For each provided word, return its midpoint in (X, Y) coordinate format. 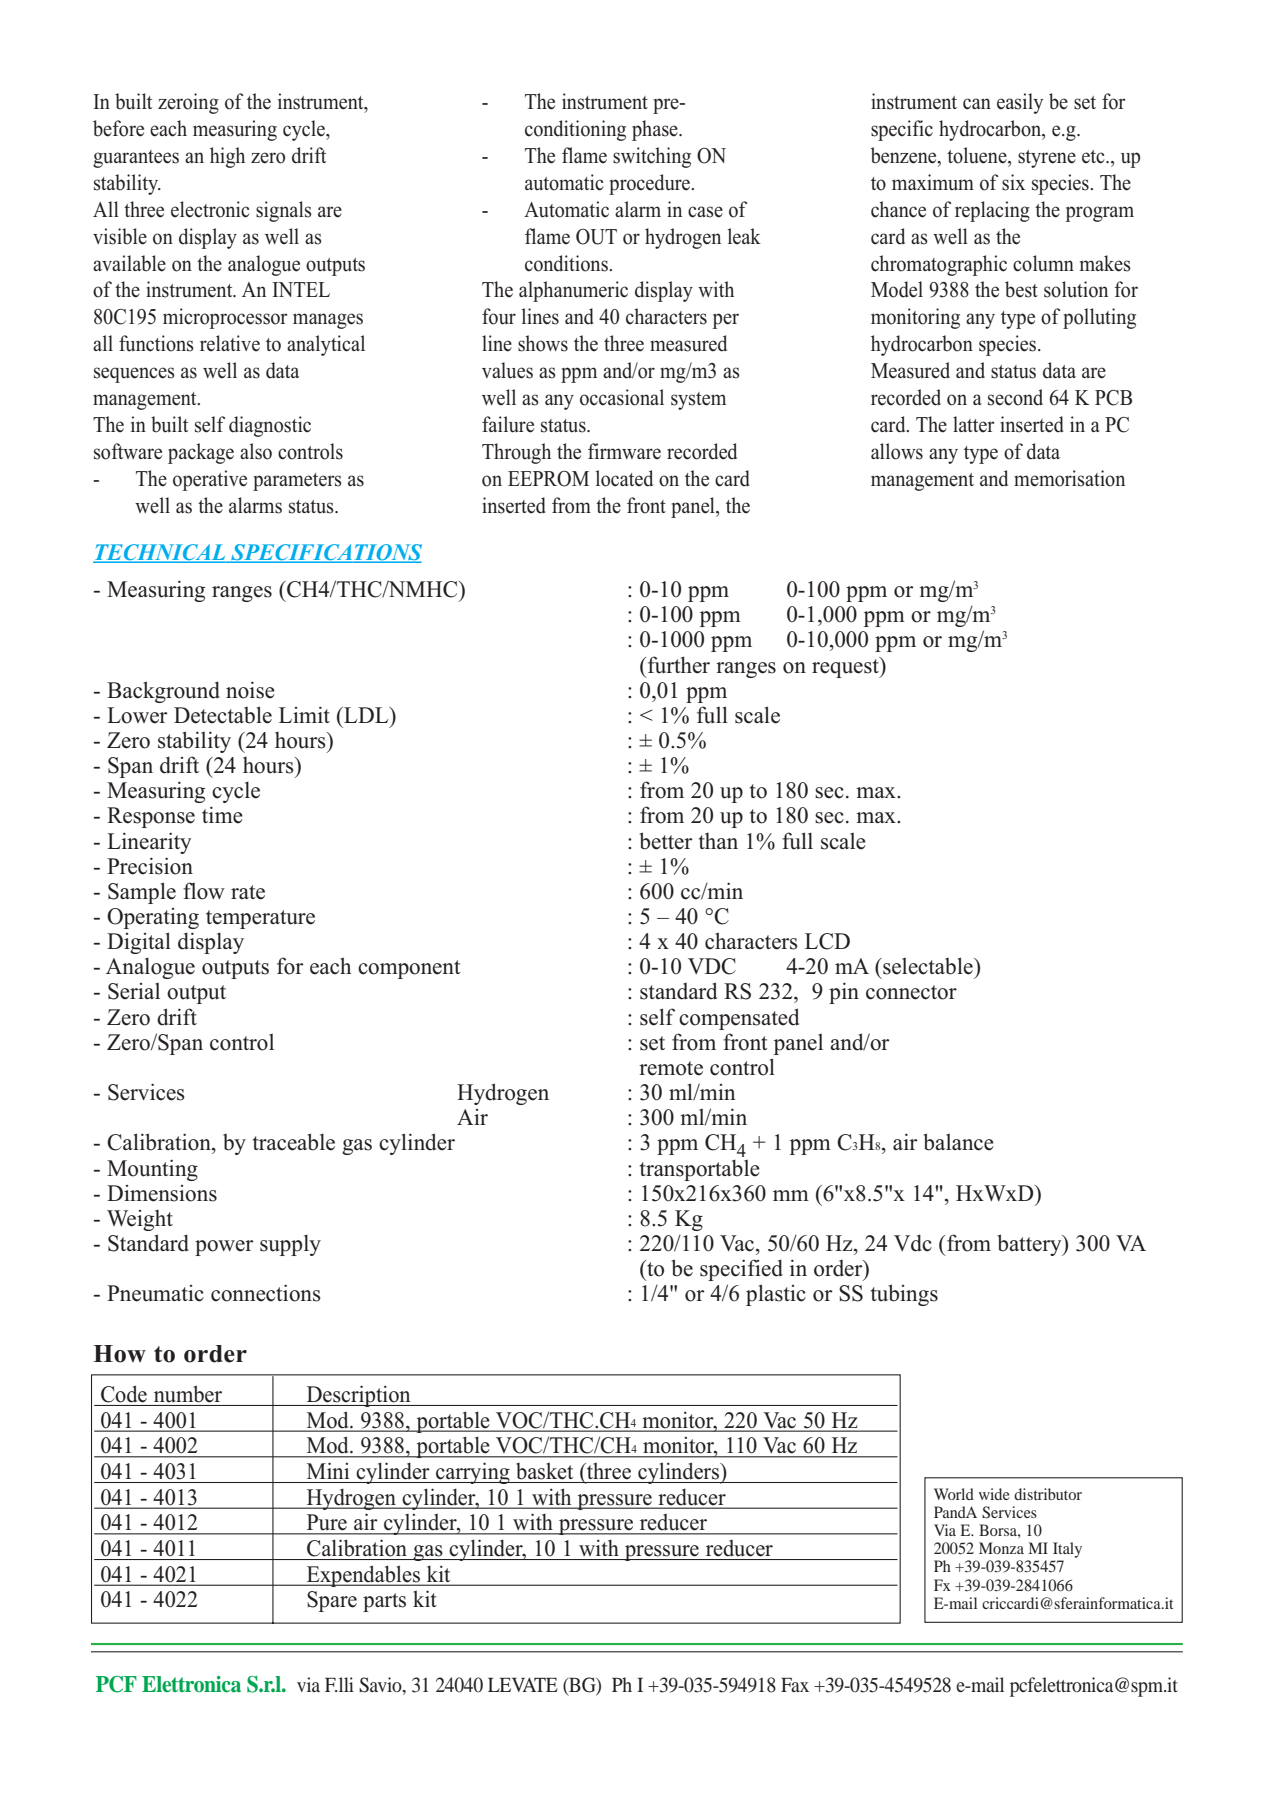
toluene (978, 155)
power (224, 1248)
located (624, 478)
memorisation (1069, 478)
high (227, 157)
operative (210, 480)
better (666, 841)
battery (1031, 1245)
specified (741, 1270)
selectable (928, 966)
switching (652, 157)
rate (248, 892)
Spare (332, 1601)
